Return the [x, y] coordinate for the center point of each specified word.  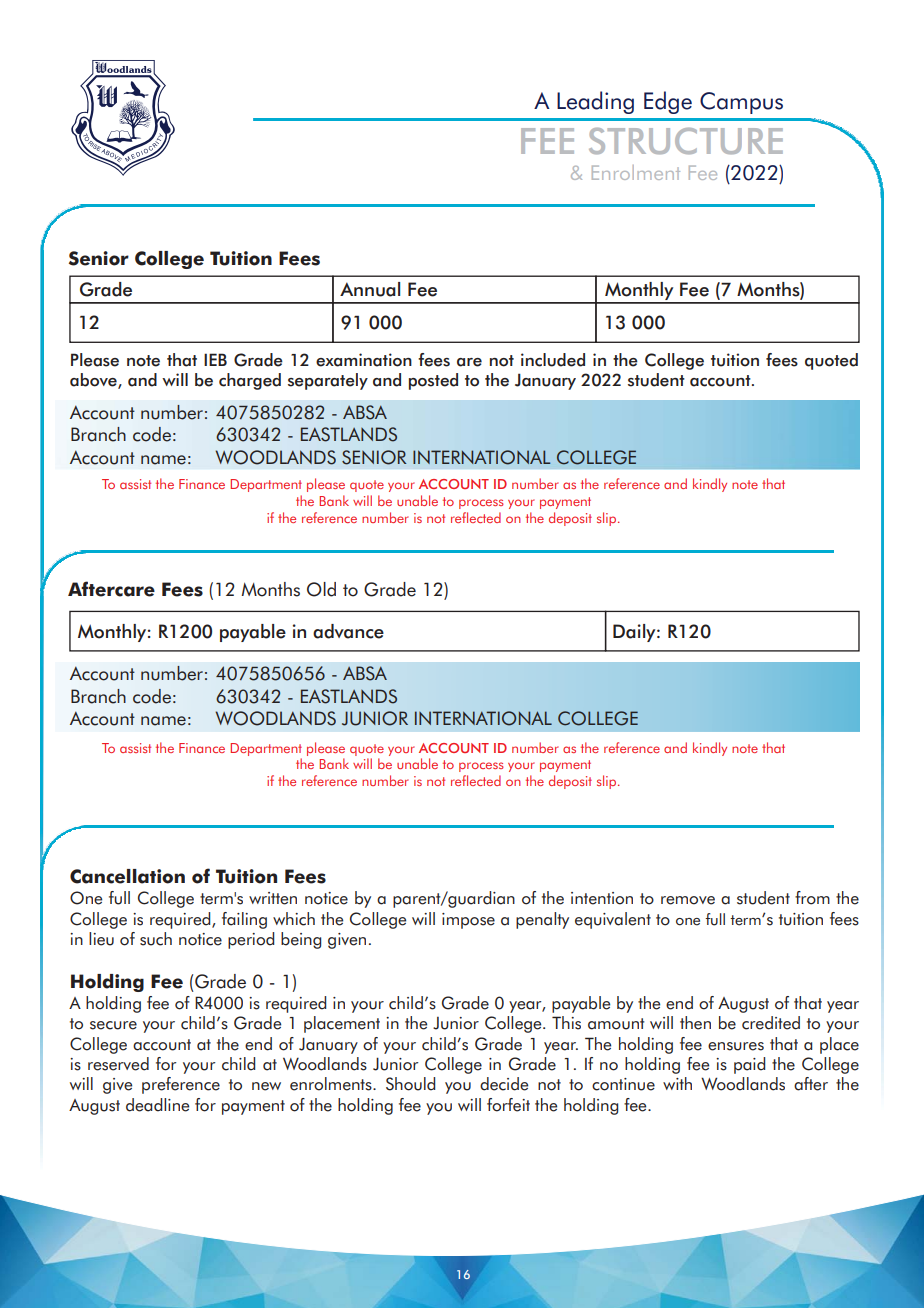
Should [410, 1084]
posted [433, 381]
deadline [157, 1105]
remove [688, 900]
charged [250, 381]
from [812, 898]
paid [749, 1065]
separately [328, 381]
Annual [370, 289]
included [553, 360]
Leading [595, 102]
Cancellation [127, 876]
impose [468, 921]
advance [348, 631]
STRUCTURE [686, 141]
